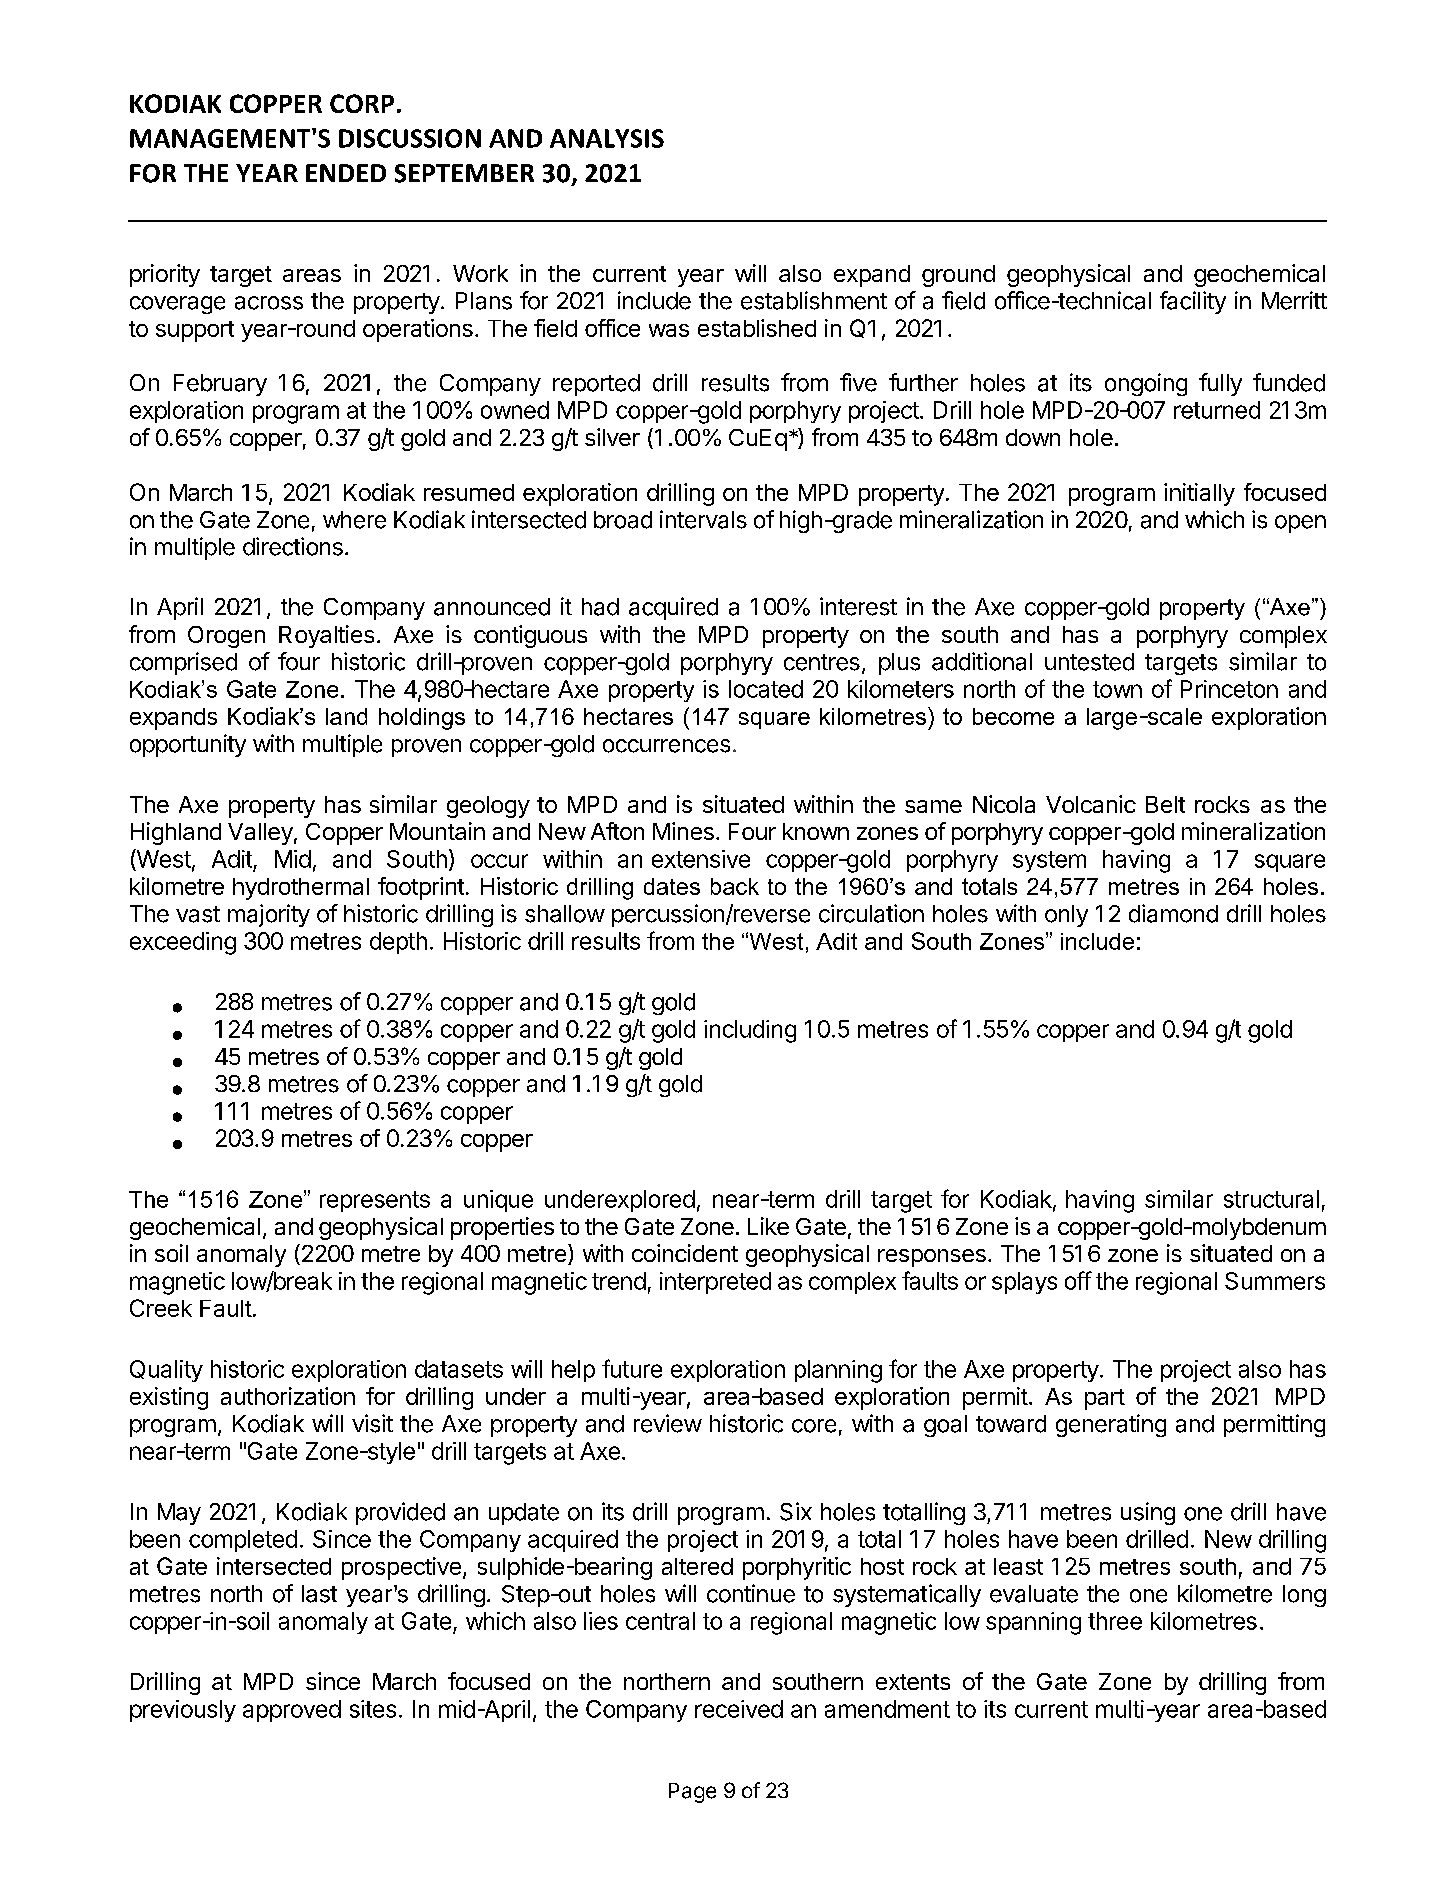 The width and height of the screenshot is (1455, 1883). I want to click on facility, so click(1193, 302).
